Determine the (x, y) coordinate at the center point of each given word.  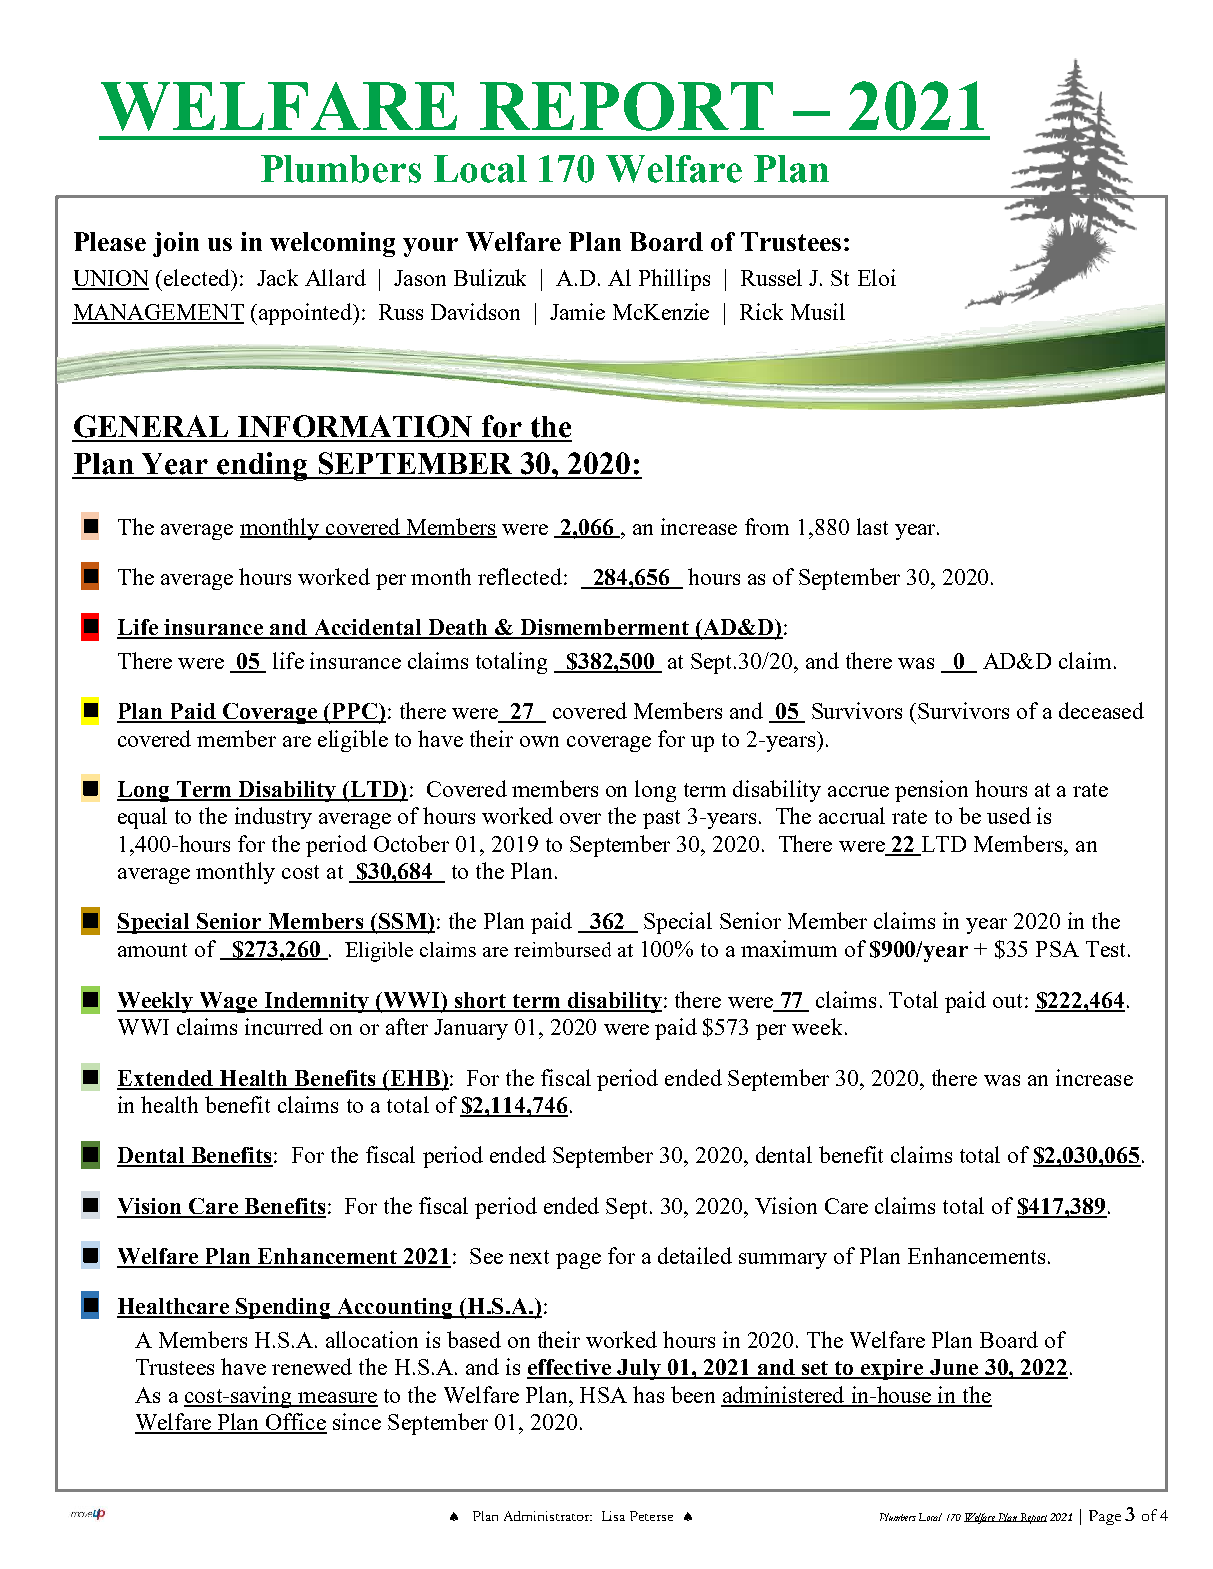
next (529, 1257)
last (872, 526)
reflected (521, 576)
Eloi (877, 277)
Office (295, 1423)
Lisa (613, 1516)
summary (783, 1261)
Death (458, 628)
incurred (284, 1026)
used (1009, 815)
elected (197, 277)
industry (273, 818)
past (661, 819)
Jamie (577, 311)
